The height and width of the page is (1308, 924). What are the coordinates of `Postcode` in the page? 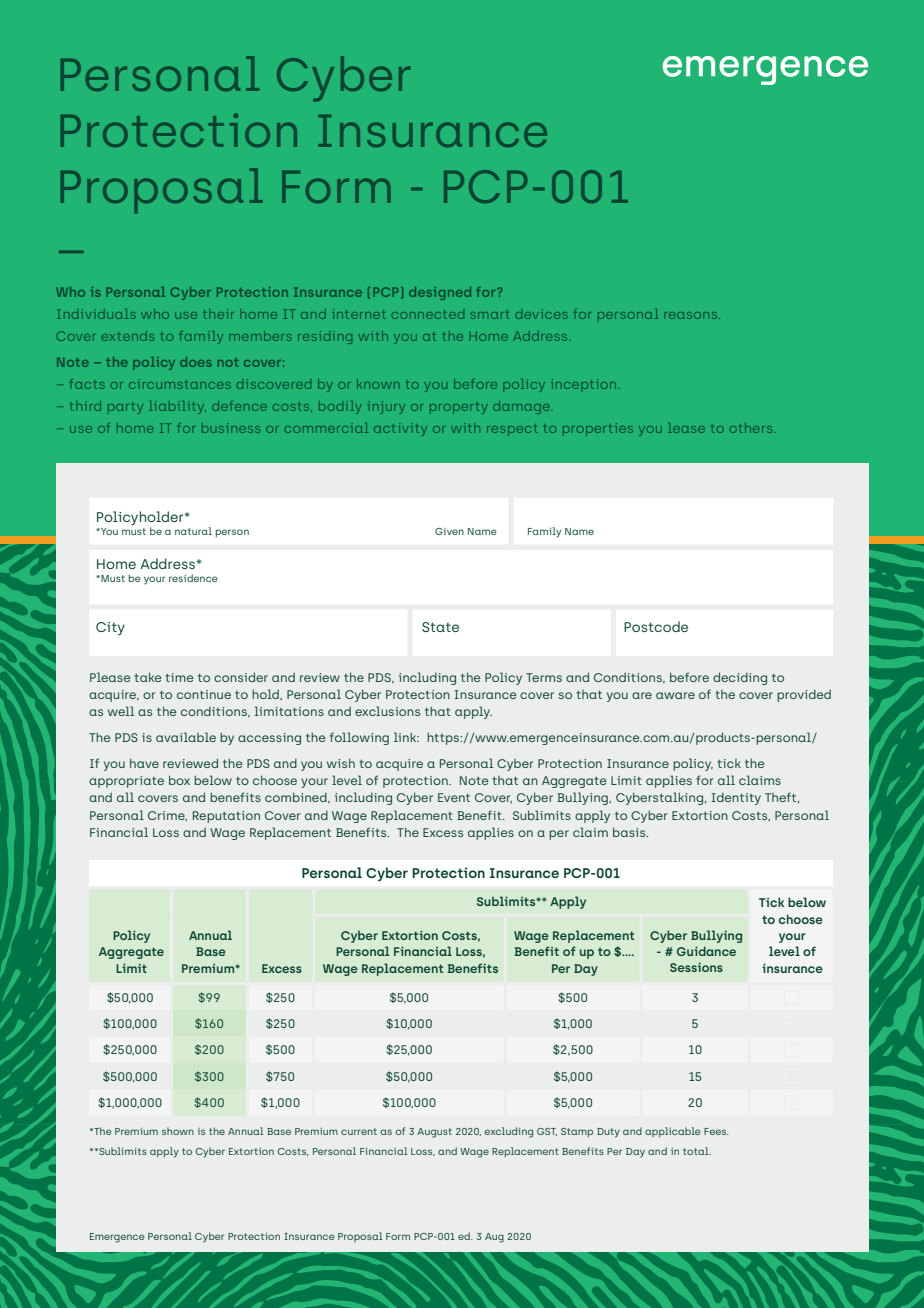 It's located at (656, 626).
